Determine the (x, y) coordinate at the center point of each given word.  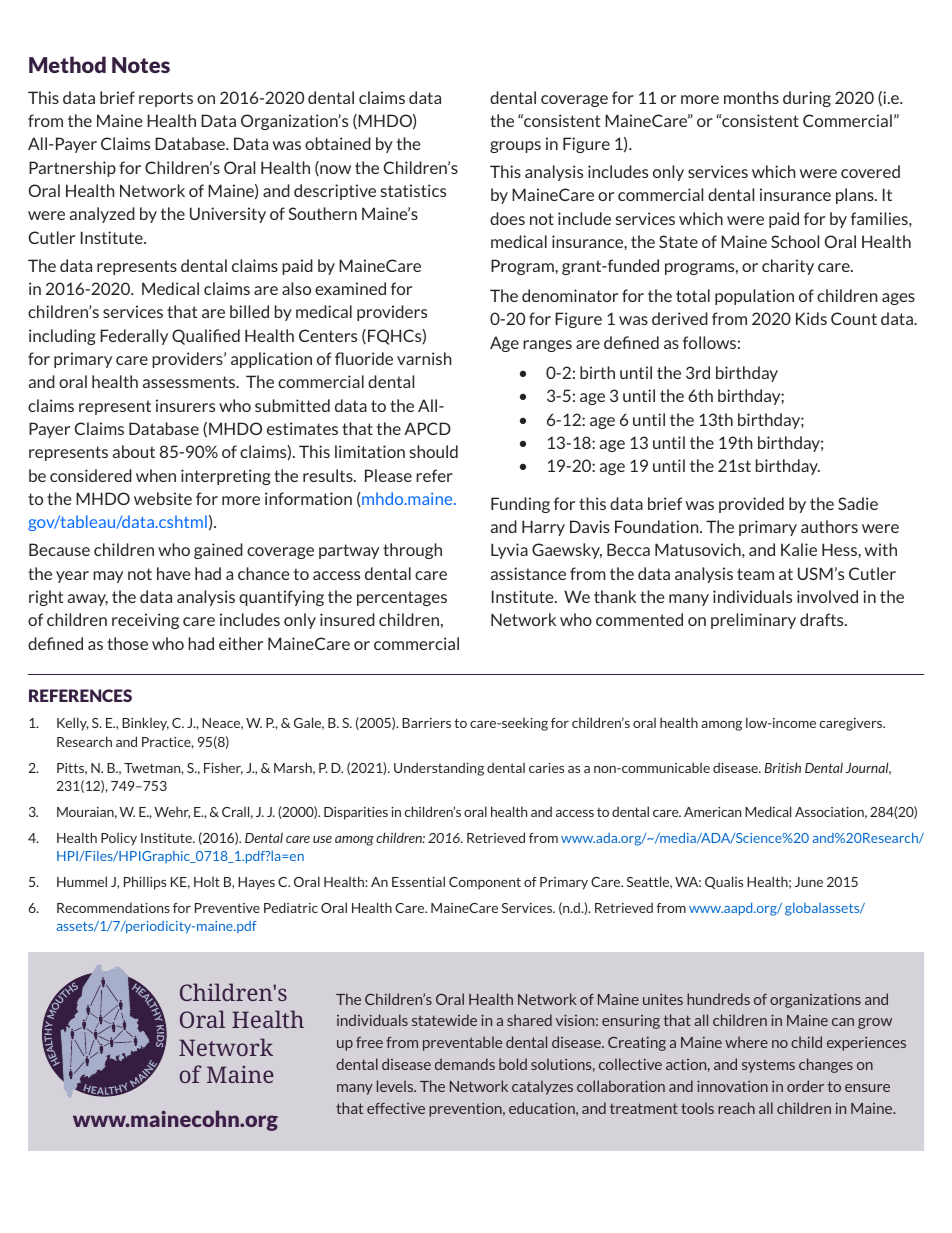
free (369, 1042)
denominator (570, 295)
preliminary (753, 621)
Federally (134, 337)
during (807, 99)
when (156, 475)
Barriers (426, 723)
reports (166, 99)
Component (485, 883)
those (127, 643)
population (754, 297)
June (809, 882)
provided (751, 505)
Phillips (145, 883)
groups (515, 147)
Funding (520, 505)
